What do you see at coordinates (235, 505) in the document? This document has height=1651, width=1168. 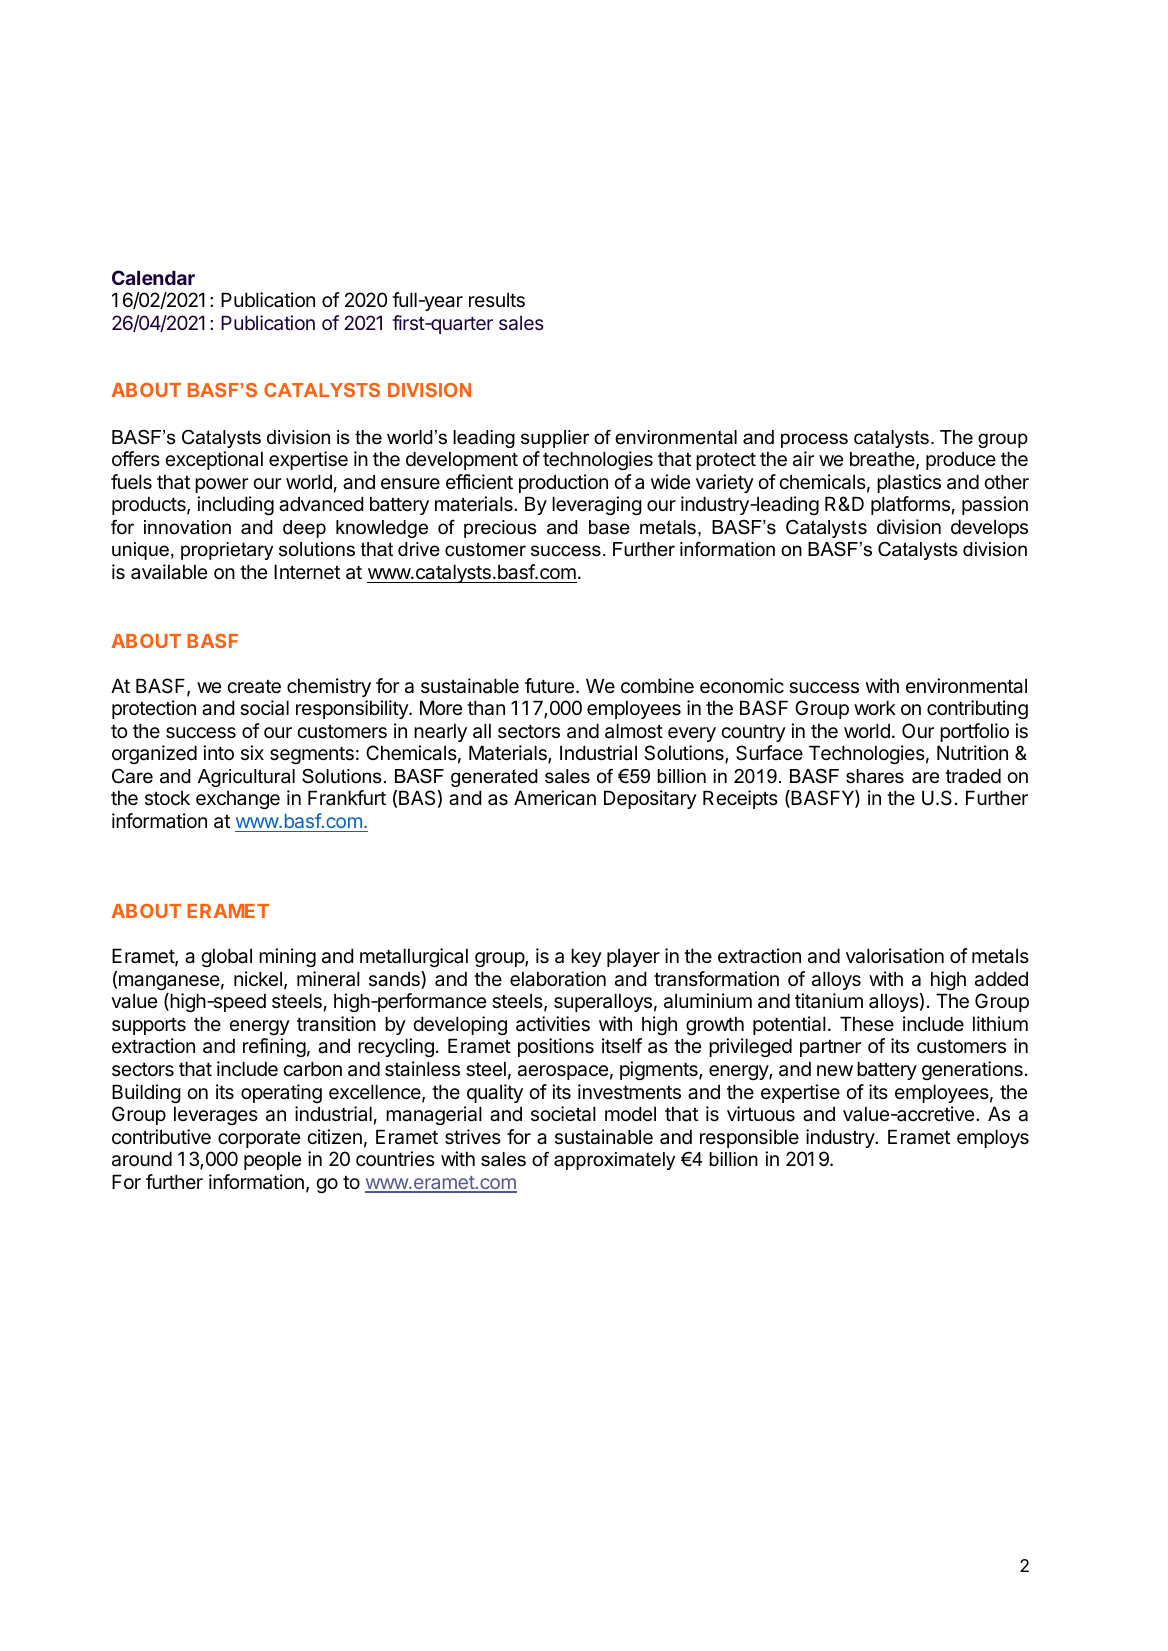 I see `including` at bounding box center [235, 505].
